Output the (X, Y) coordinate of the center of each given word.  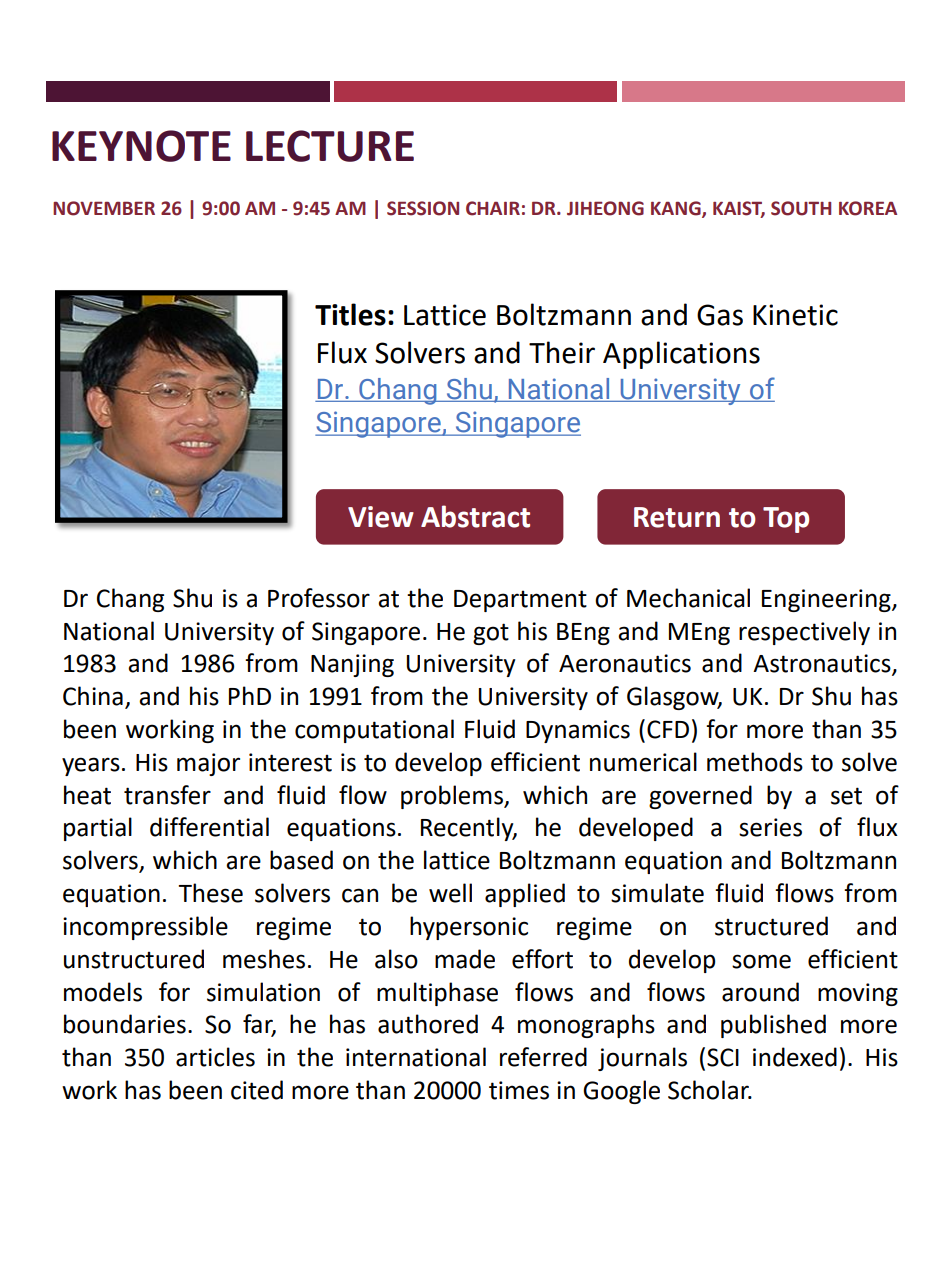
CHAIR (493, 208)
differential (209, 827)
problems (453, 797)
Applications (681, 355)
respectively (804, 633)
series (770, 827)
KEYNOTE (141, 146)
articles (215, 1057)
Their (562, 352)
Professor (319, 598)
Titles (350, 314)
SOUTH (801, 208)
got (491, 634)
